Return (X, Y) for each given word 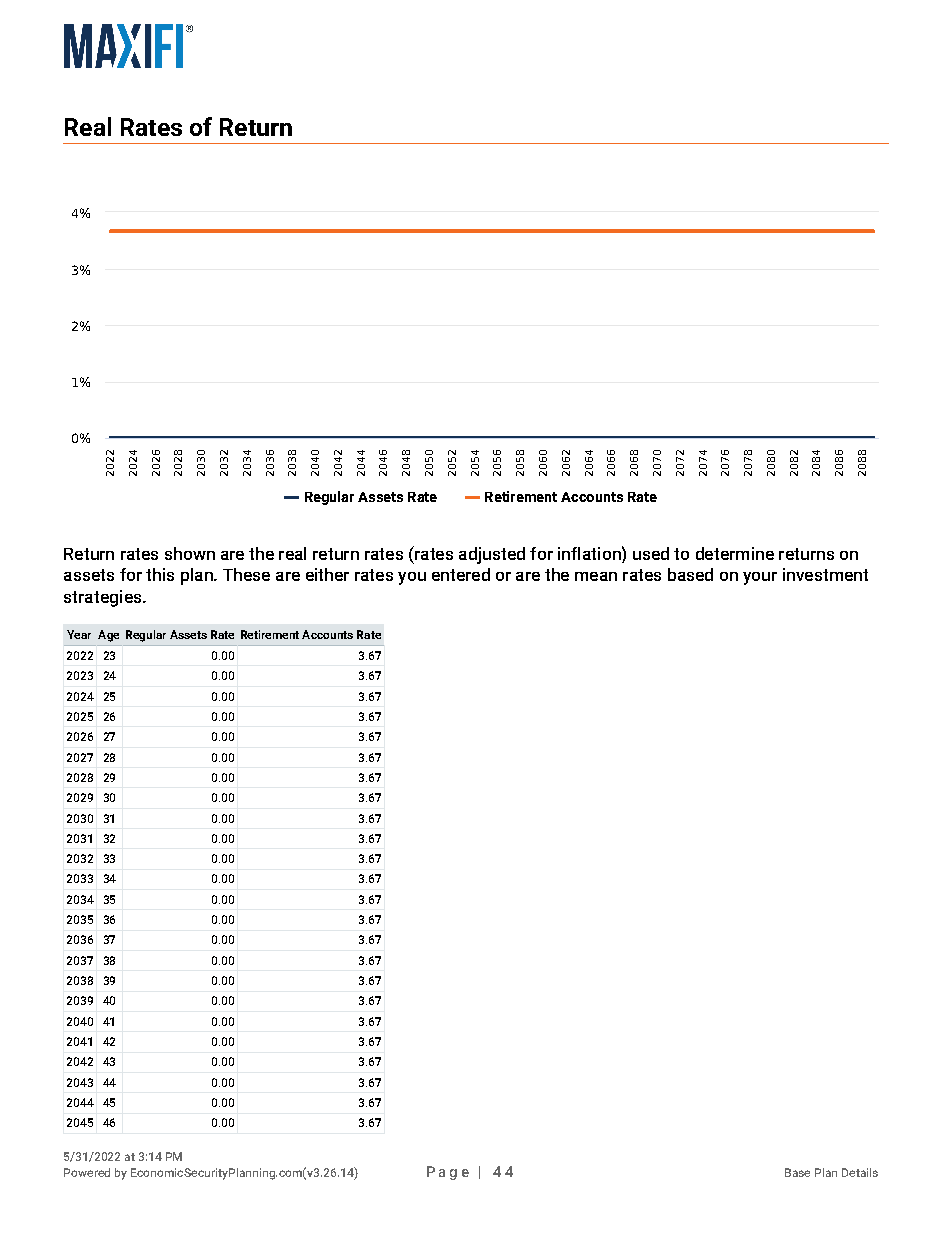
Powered (87, 1172)
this (160, 574)
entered (461, 574)
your (760, 578)
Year (79, 634)
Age (108, 636)
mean (596, 576)
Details (860, 1172)
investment (825, 574)
